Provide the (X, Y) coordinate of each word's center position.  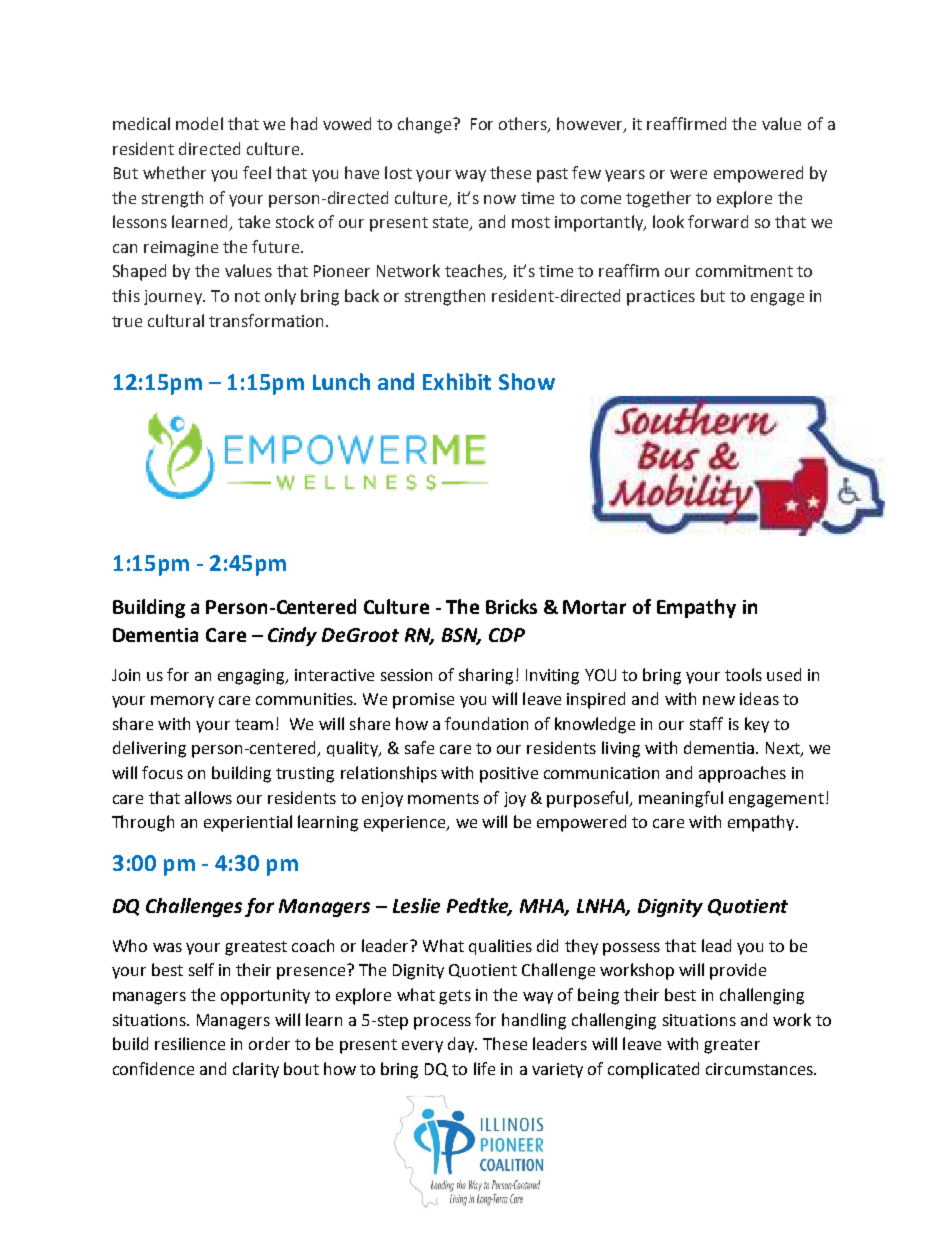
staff (706, 723)
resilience (190, 1043)
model (199, 123)
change (426, 125)
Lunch (341, 381)
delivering (149, 749)
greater (732, 1046)
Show (527, 381)
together (658, 199)
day (462, 1045)
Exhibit (457, 381)
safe (419, 747)
